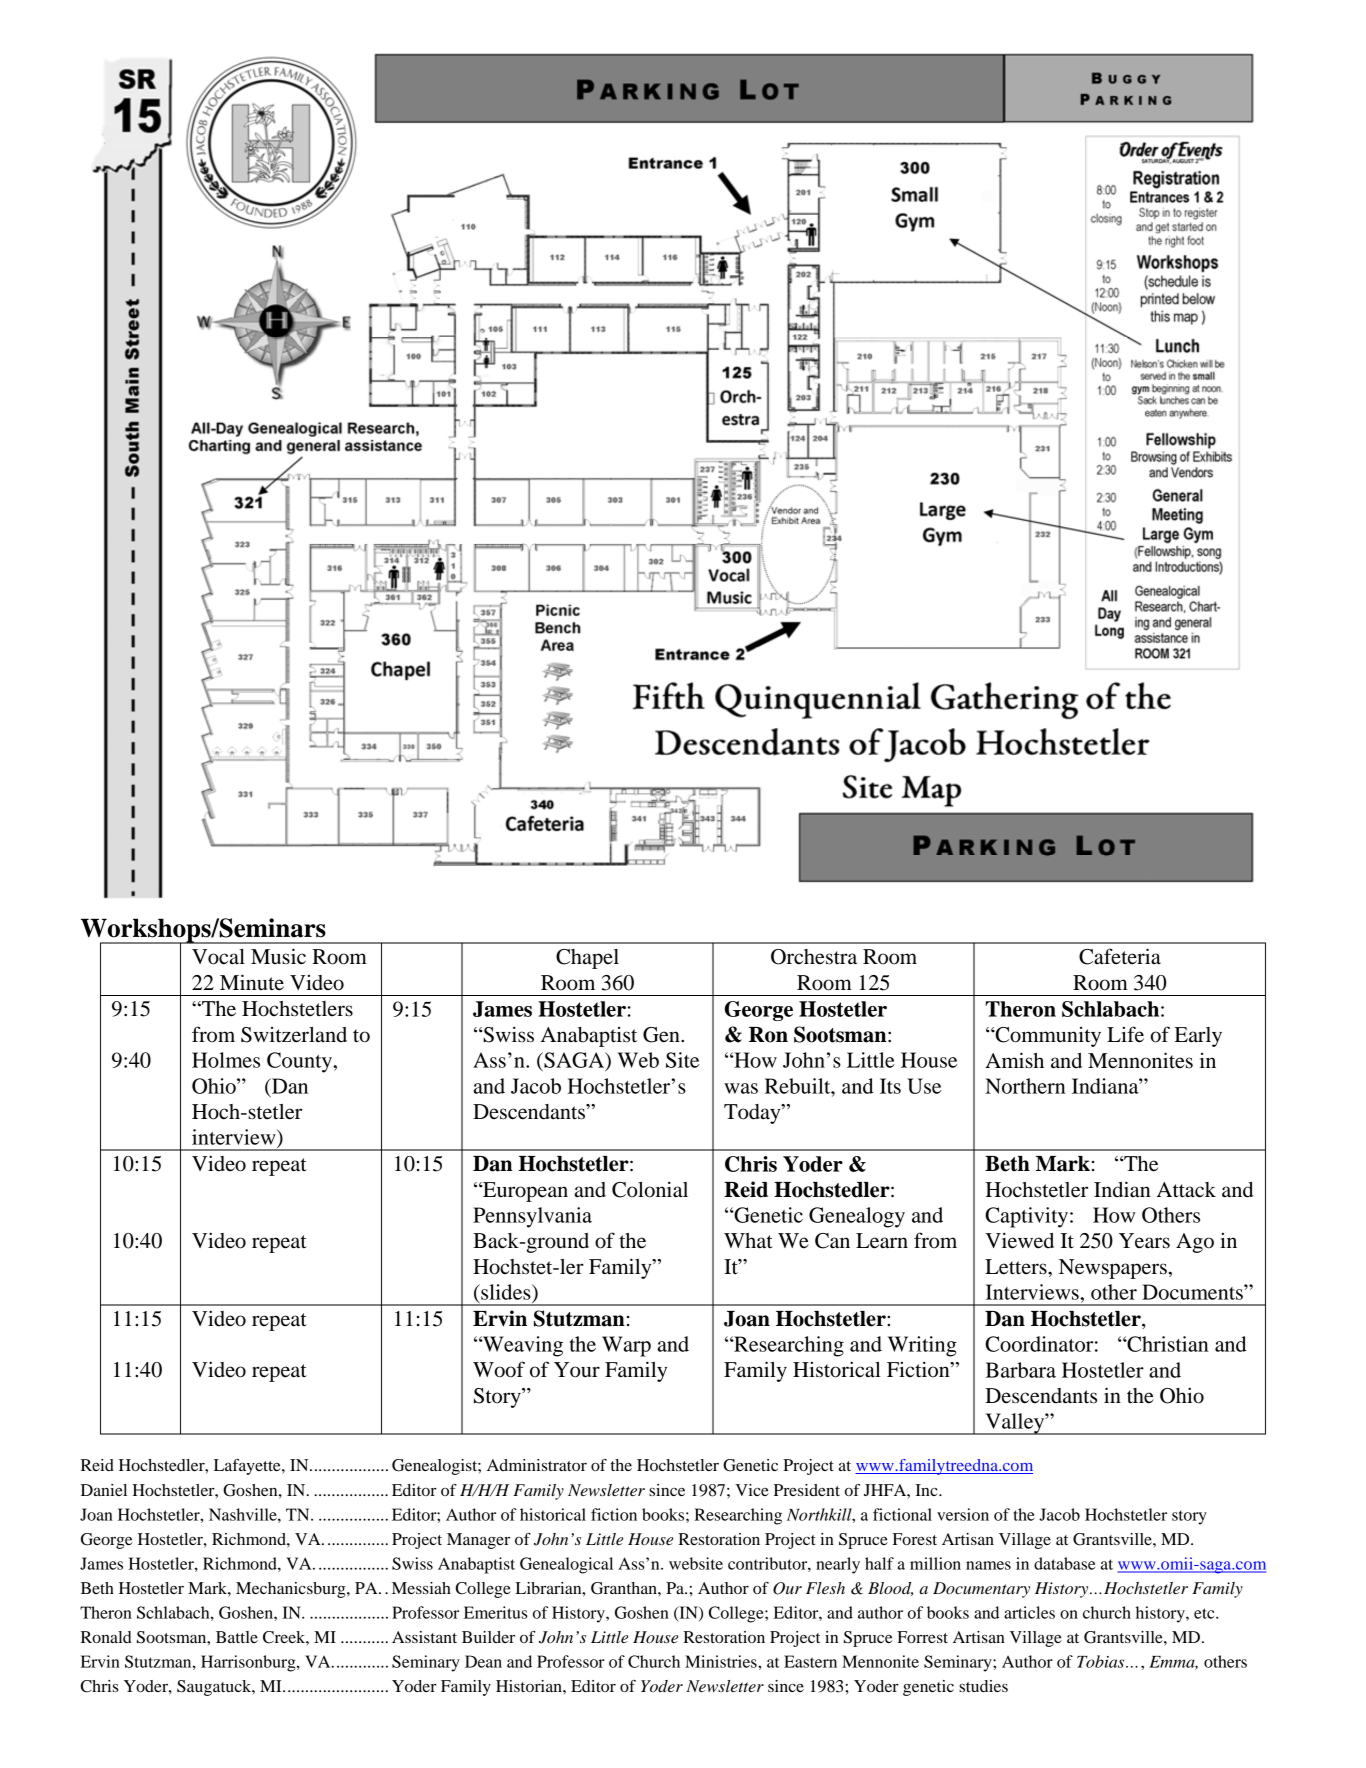  What do you see at coordinates (1120, 956) in the document?
I see `Cafeteria` at bounding box center [1120, 956].
